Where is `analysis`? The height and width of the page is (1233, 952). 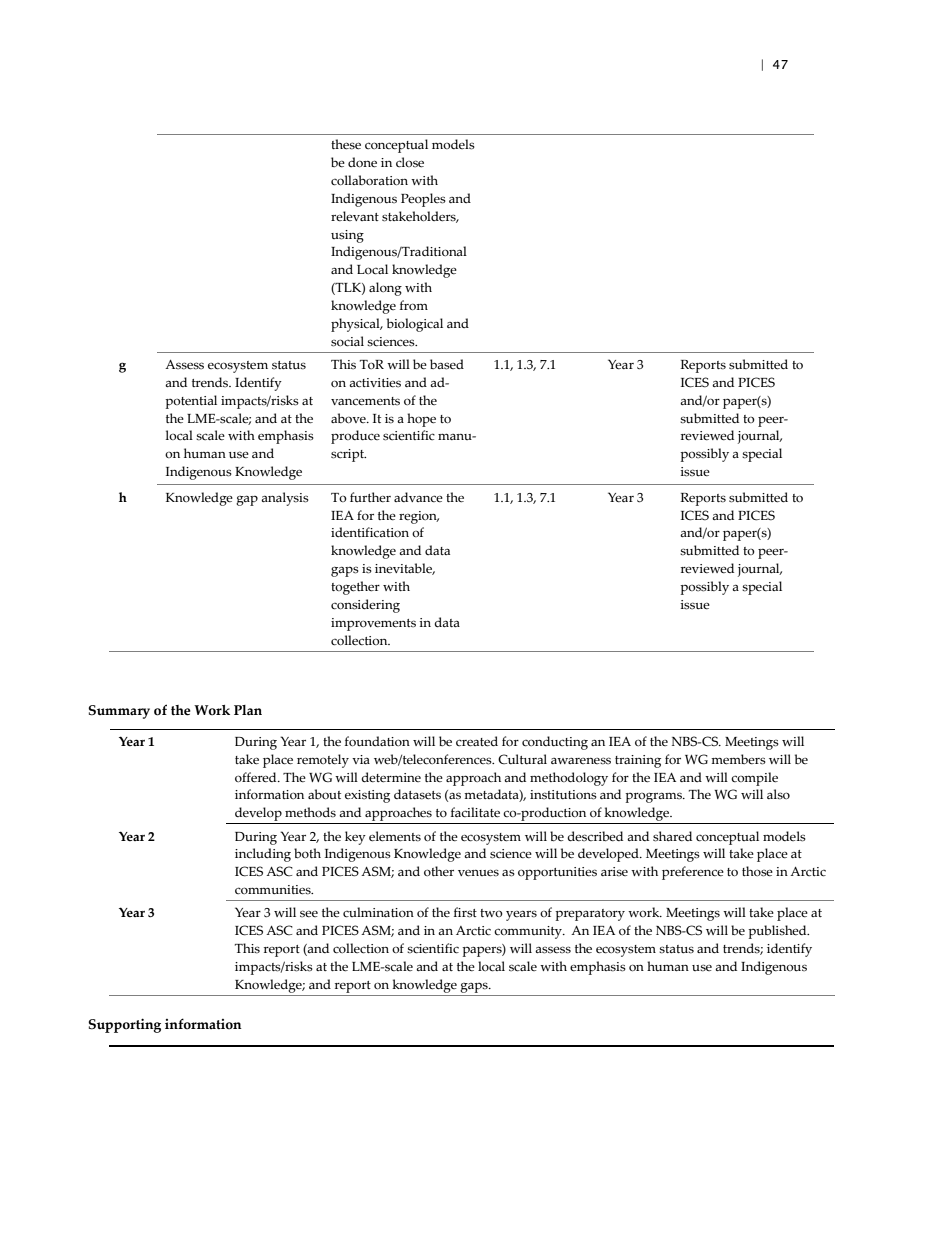 analysis is located at coordinates (285, 499).
